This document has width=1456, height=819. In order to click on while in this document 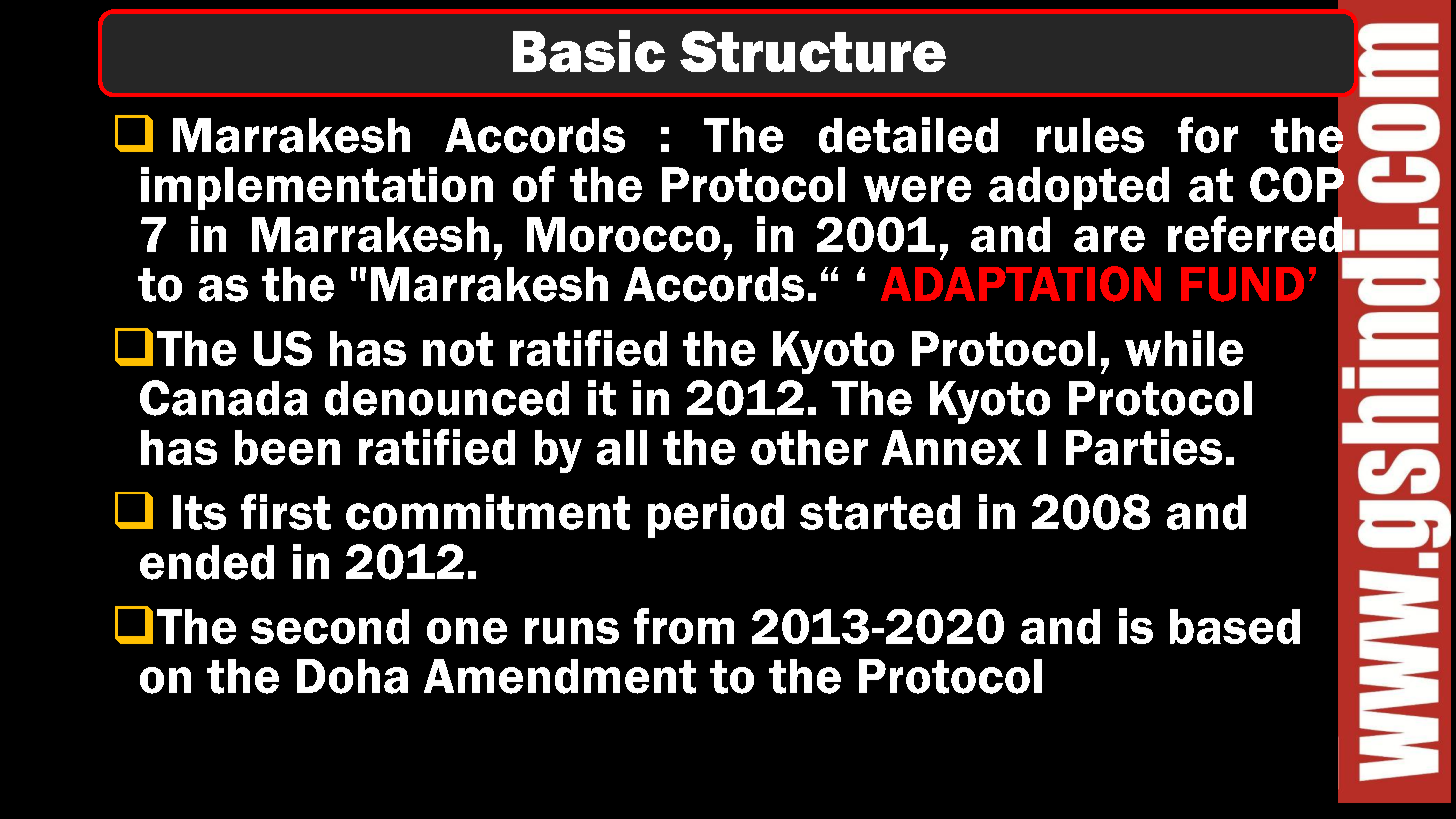, I will do `click(1184, 348)`.
